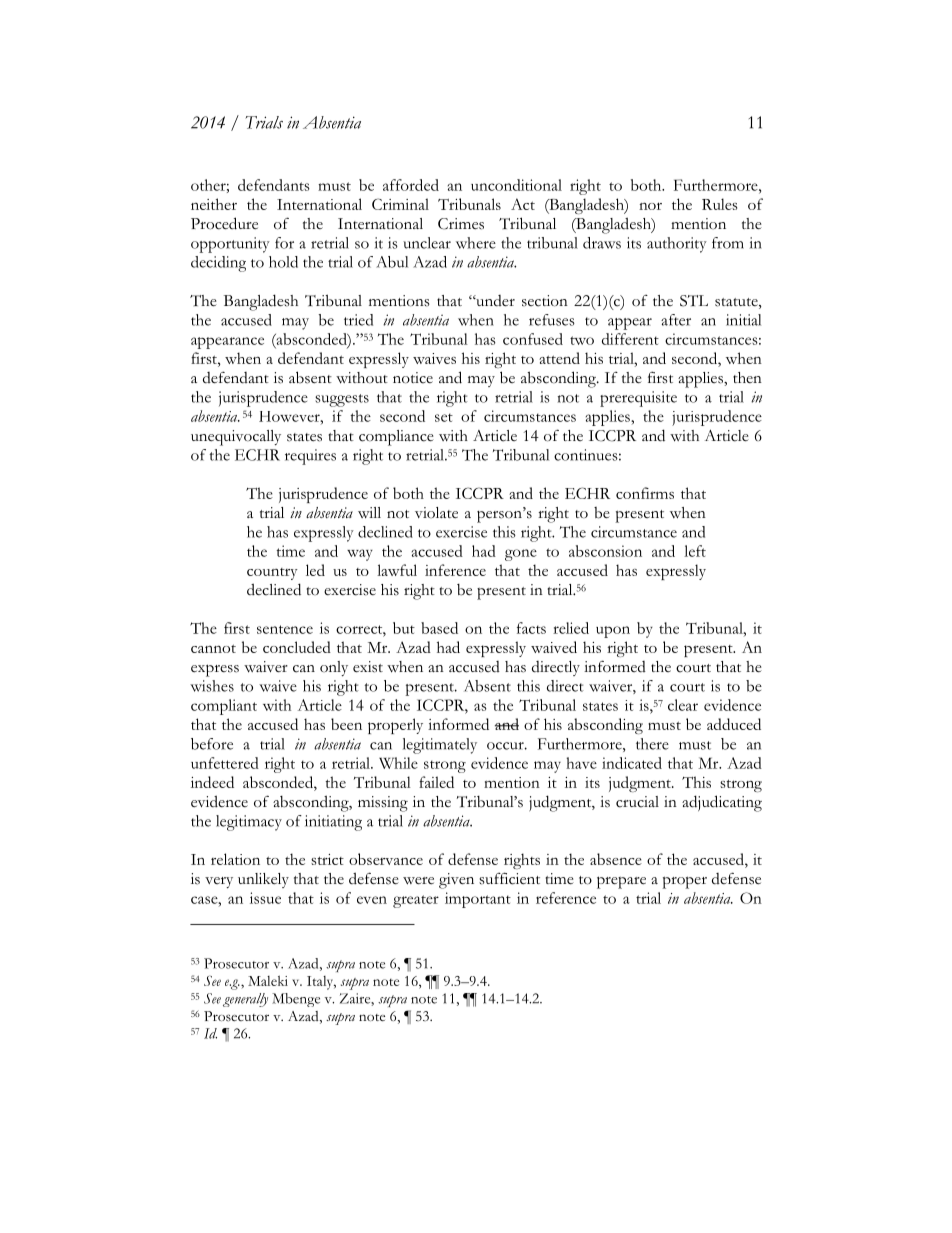 This screenshot has width=952, height=1233. Describe the element at coordinates (272, 574) in the screenshot. I see `country` at that location.
